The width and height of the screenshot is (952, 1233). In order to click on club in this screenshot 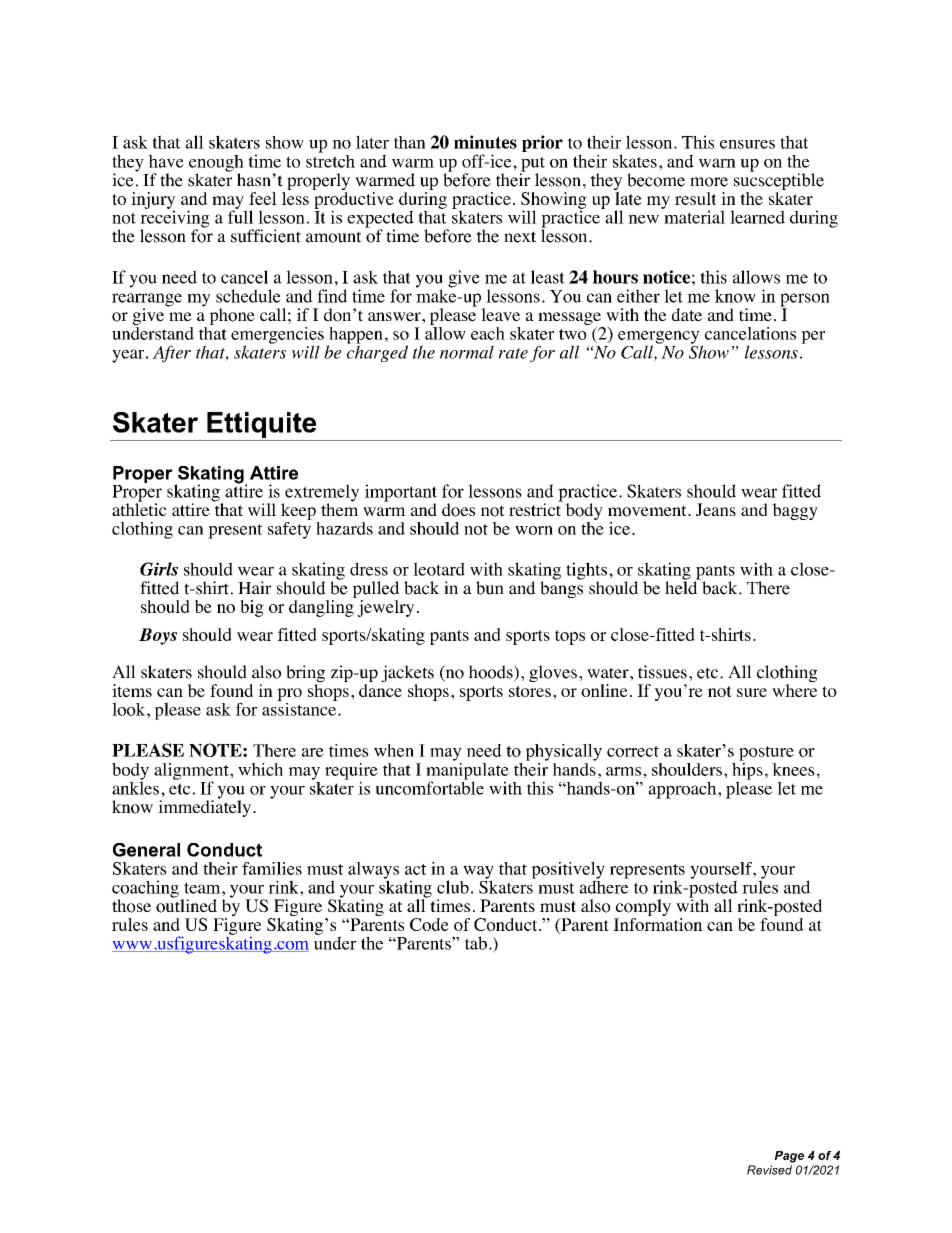, I will do `click(453, 887)`.
